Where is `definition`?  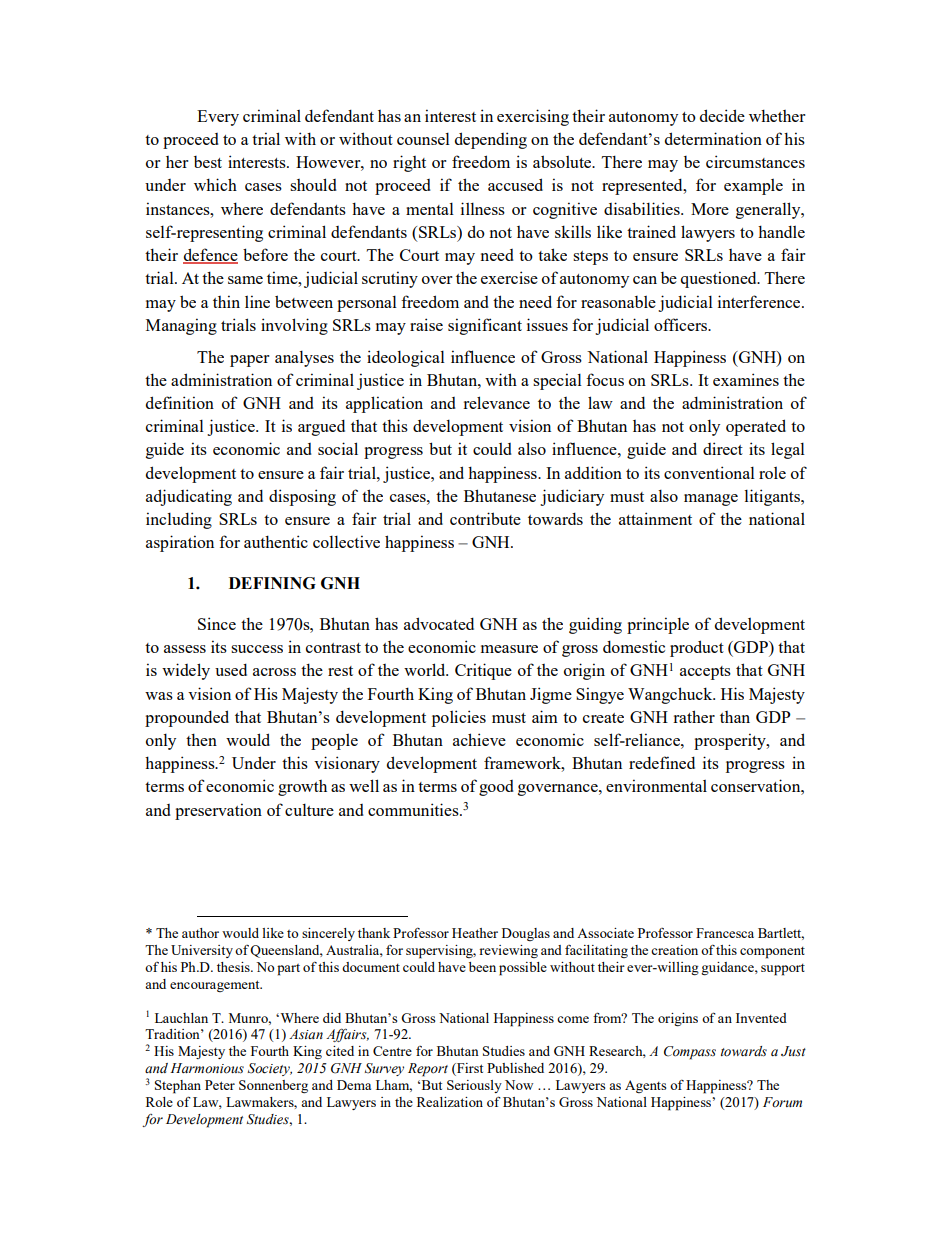
definition is located at coordinates (180, 402).
